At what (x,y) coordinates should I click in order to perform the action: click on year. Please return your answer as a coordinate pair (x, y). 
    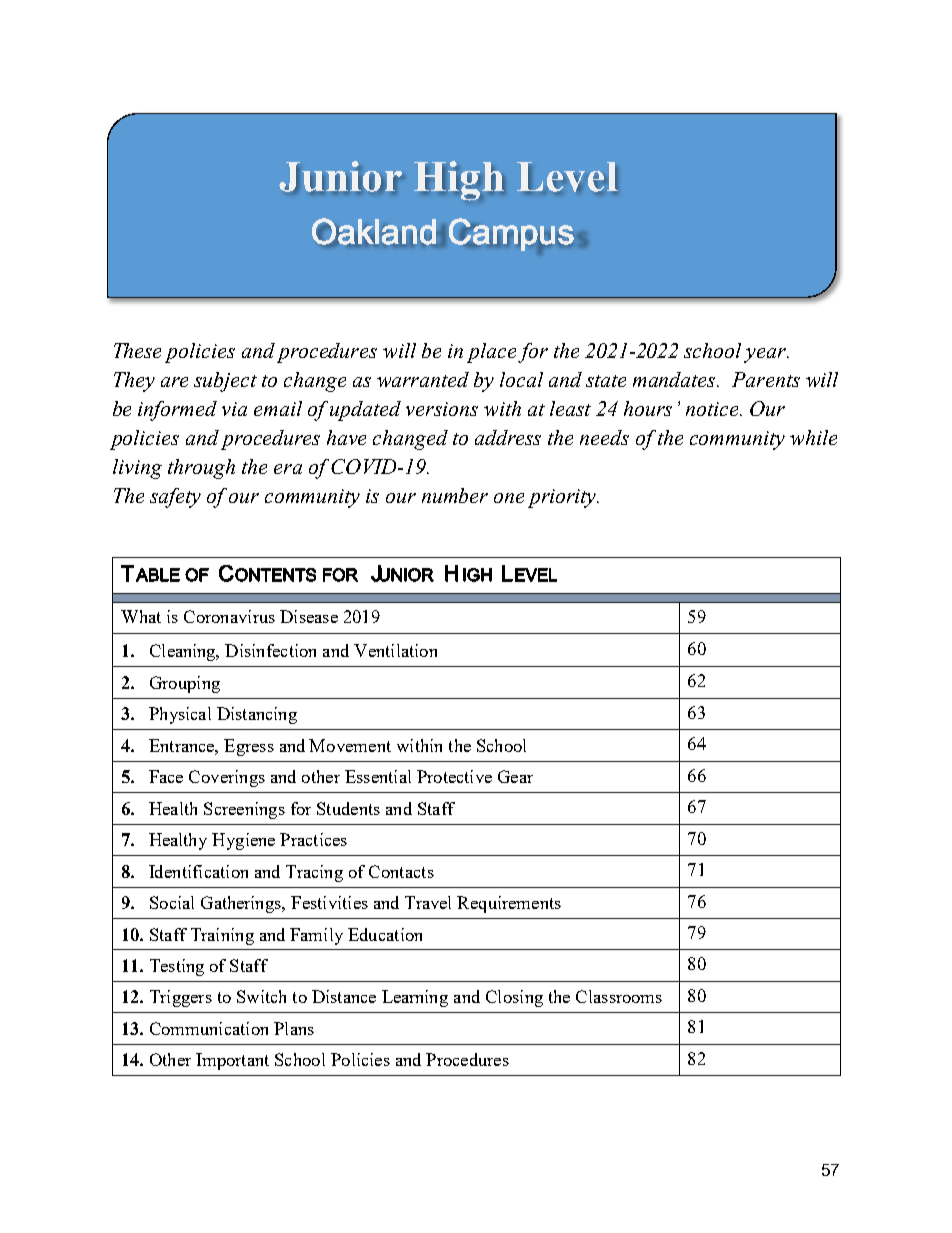
    Looking at the image, I should click on (766, 355).
